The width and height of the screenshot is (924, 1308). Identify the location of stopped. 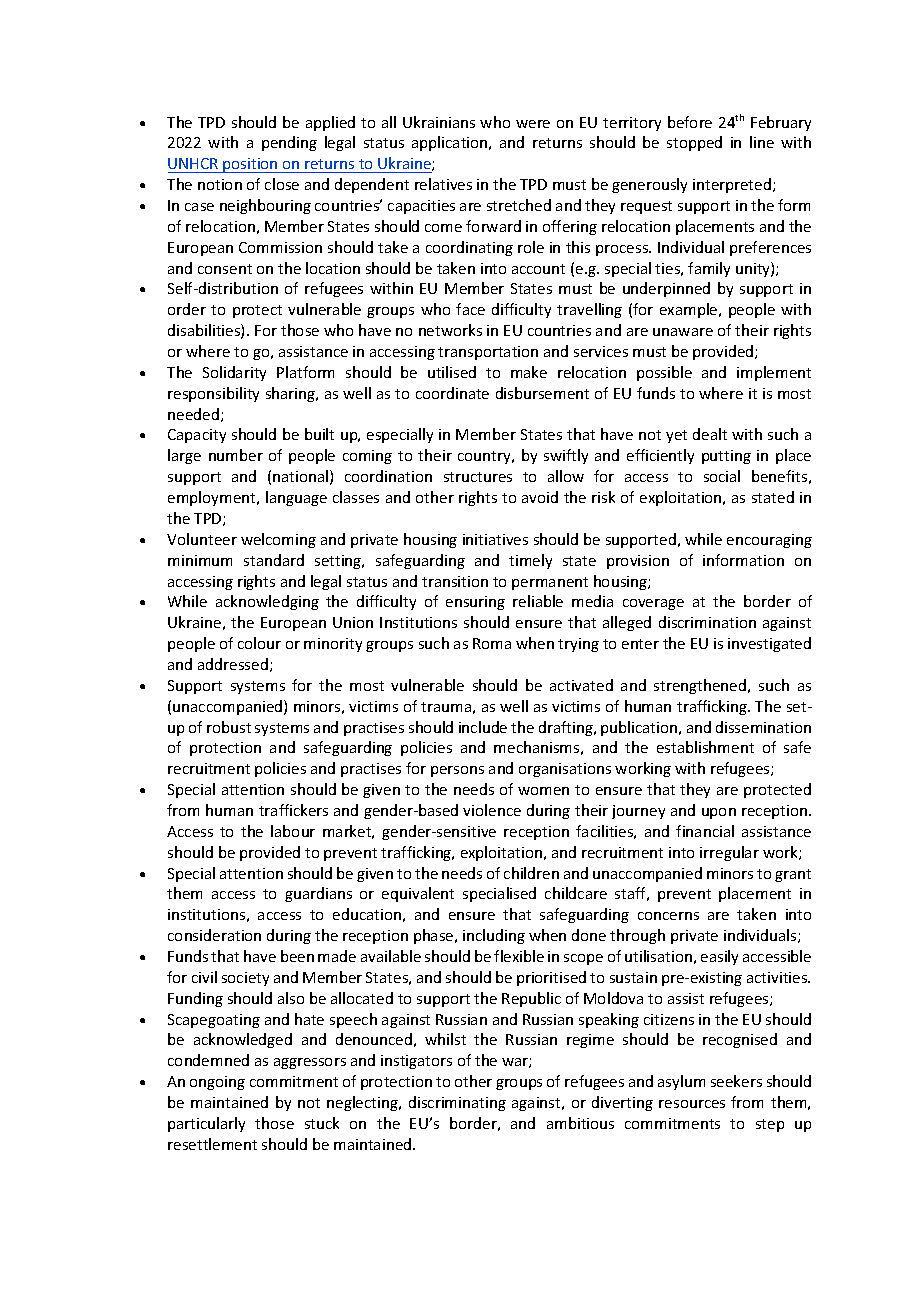
(694, 143).
